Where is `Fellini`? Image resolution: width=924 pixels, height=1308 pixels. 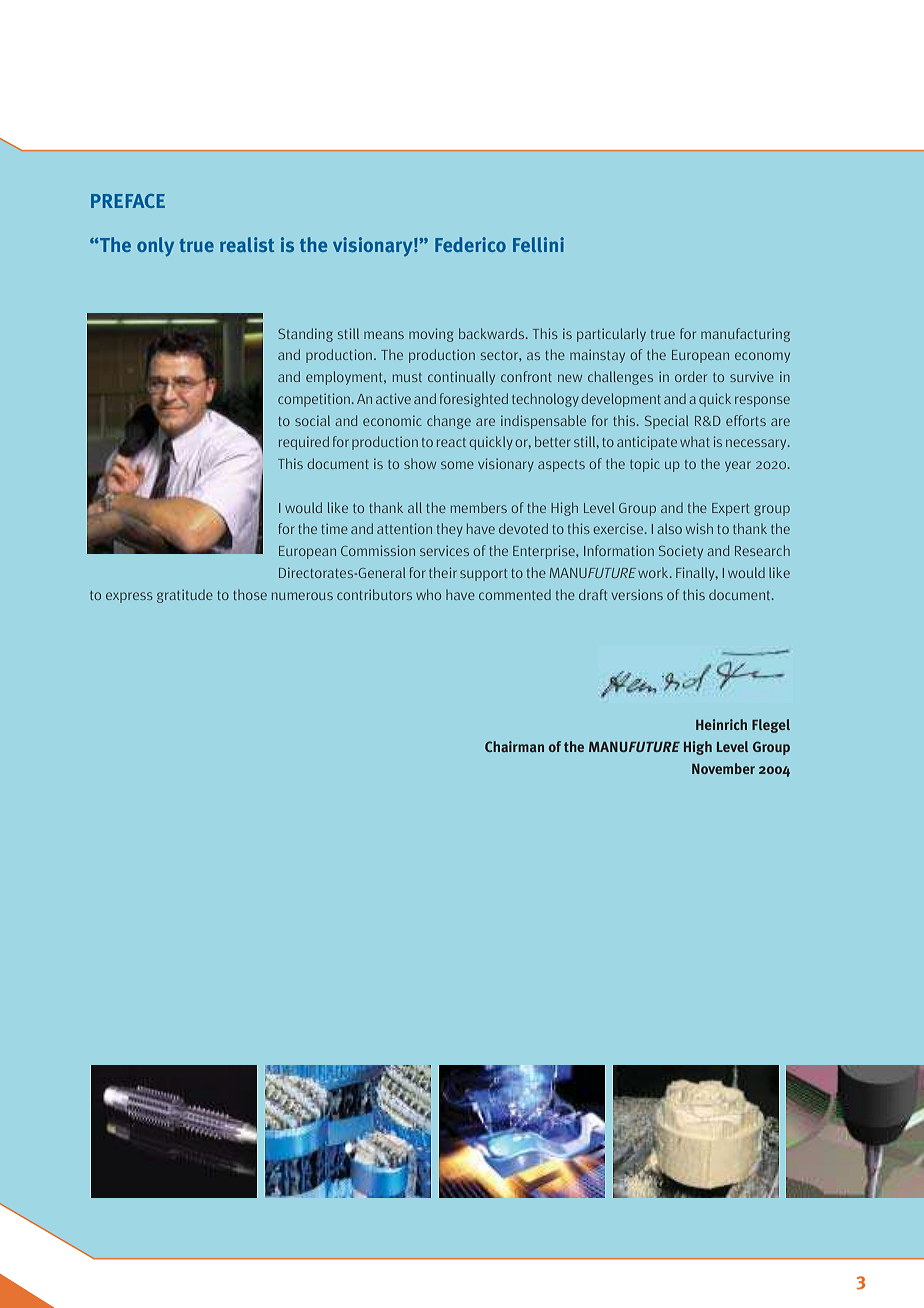 Fellini is located at coordinates (538, 244).
